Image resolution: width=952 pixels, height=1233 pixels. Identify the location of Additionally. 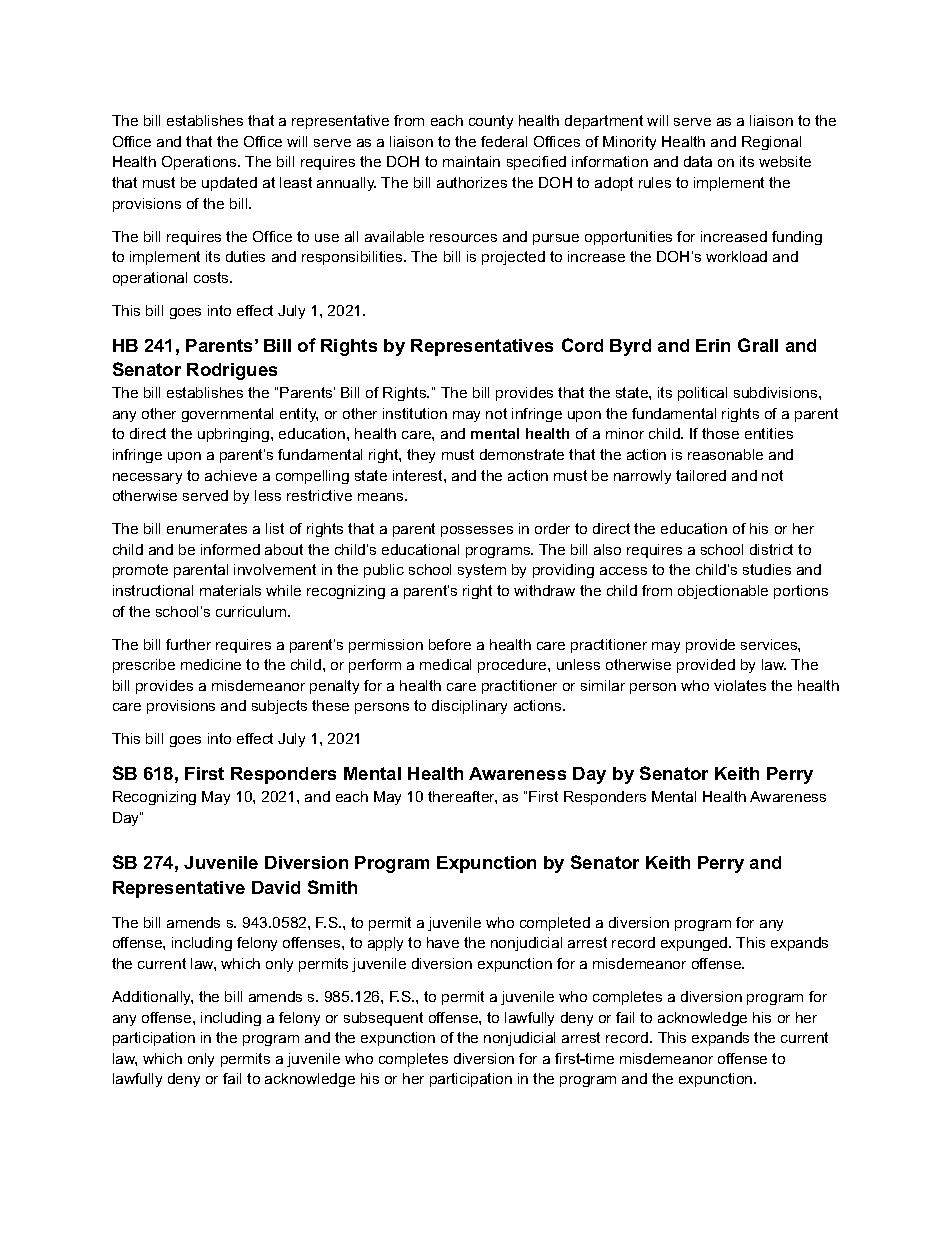
(152, 998).
